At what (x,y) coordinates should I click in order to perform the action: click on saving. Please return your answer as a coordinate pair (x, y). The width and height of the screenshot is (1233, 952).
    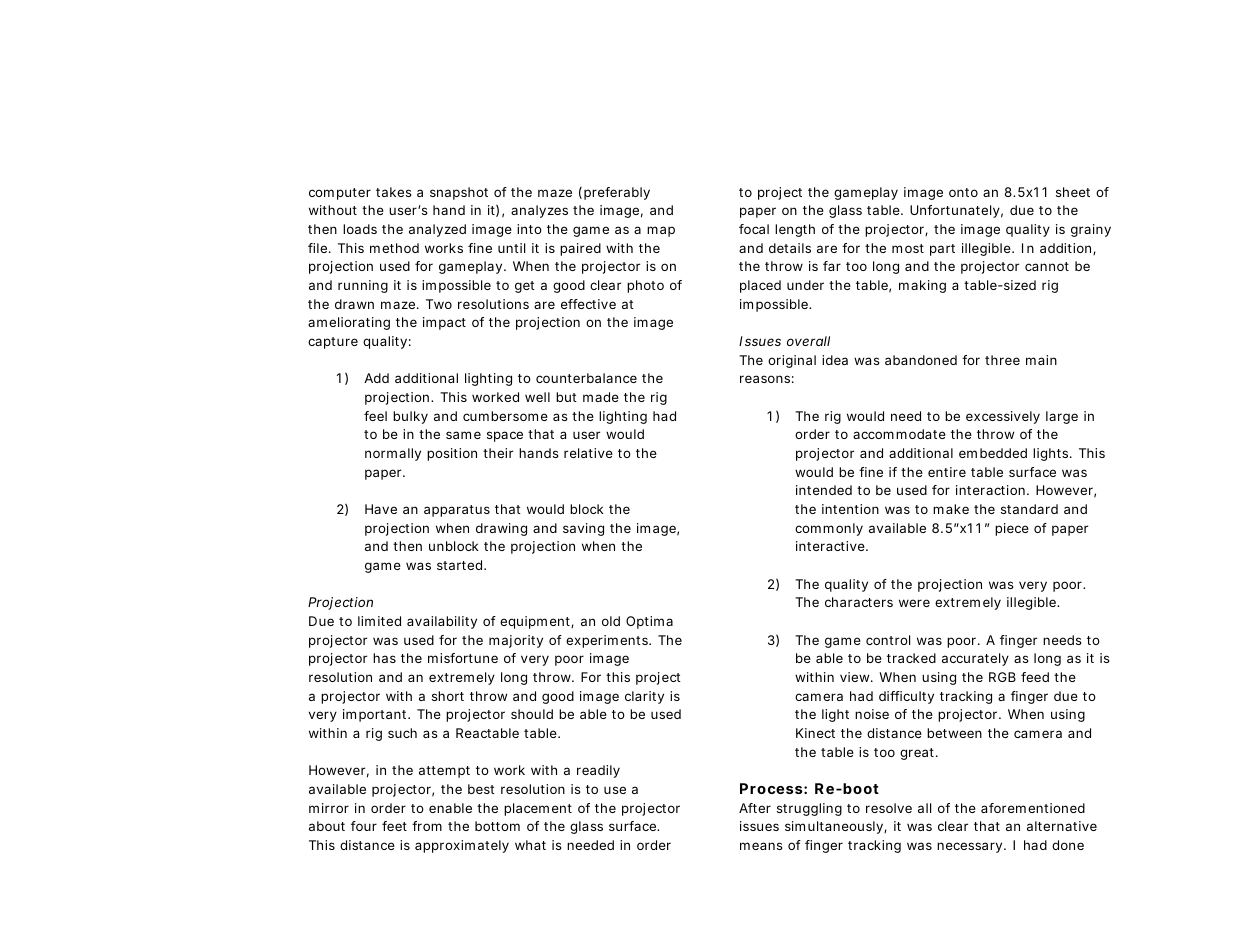
    Looking at the image, I should click on (583, 529).
